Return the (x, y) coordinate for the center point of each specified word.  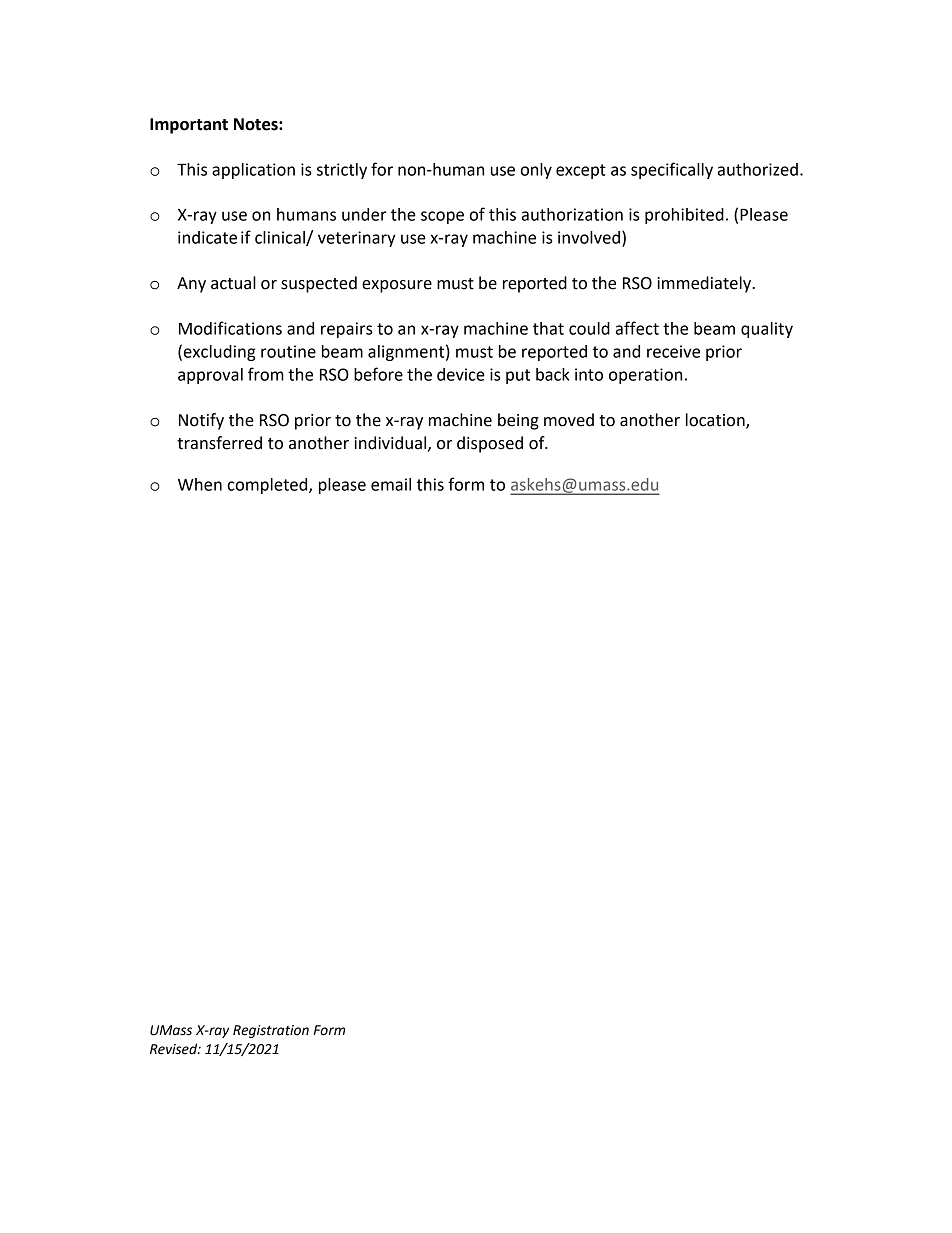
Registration (271, 1031)
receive (673, 351)
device (461, 374)
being (518, 421)
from (266, 374)
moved (569, 420)
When (200, 484)
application (253, 171)
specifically (672, 170)
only (536, 171)
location (716, 421)
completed (269, 486)
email (391, 484)
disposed (490, 444)
